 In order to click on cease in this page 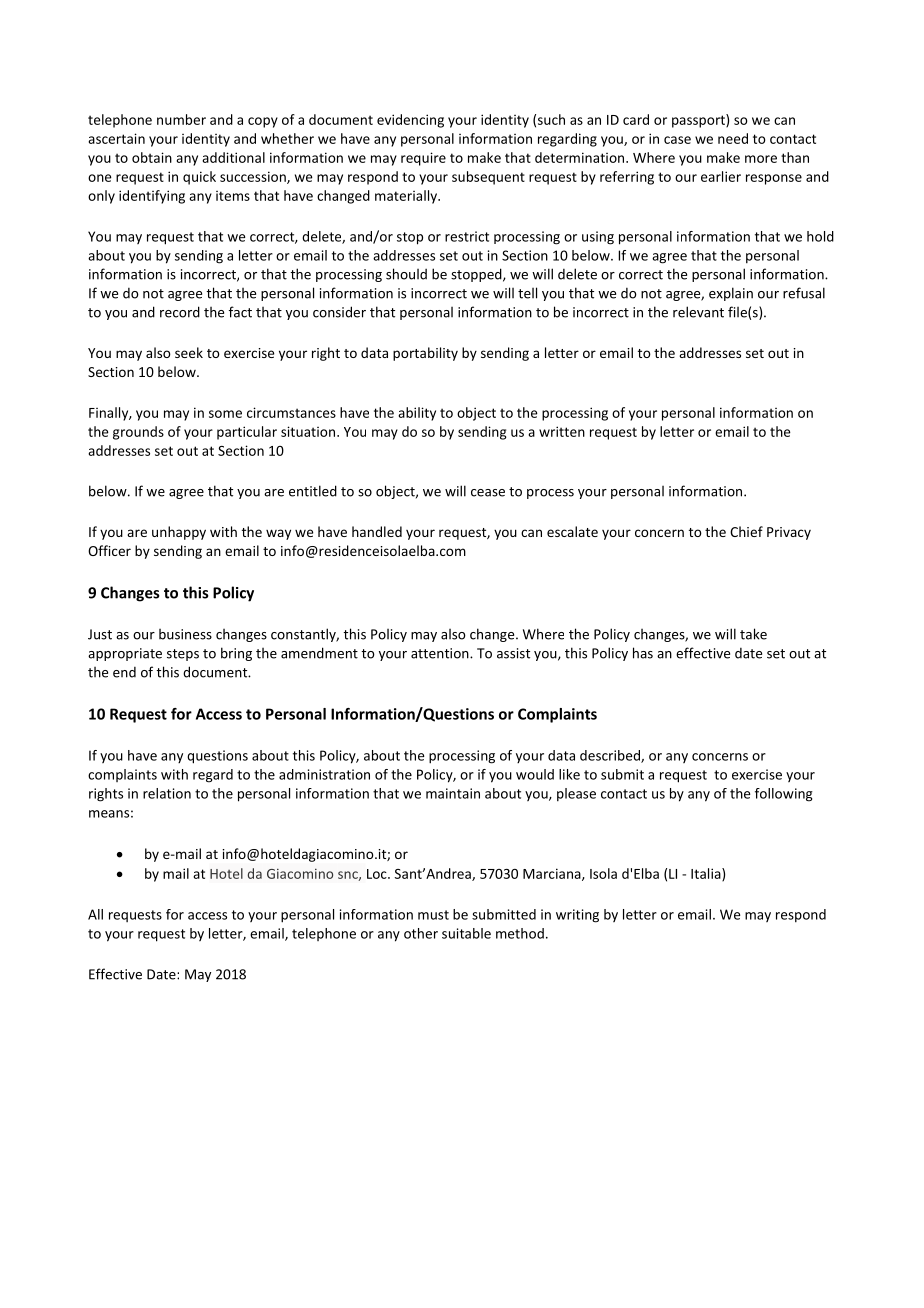, I will do `click(488, 493)`.
